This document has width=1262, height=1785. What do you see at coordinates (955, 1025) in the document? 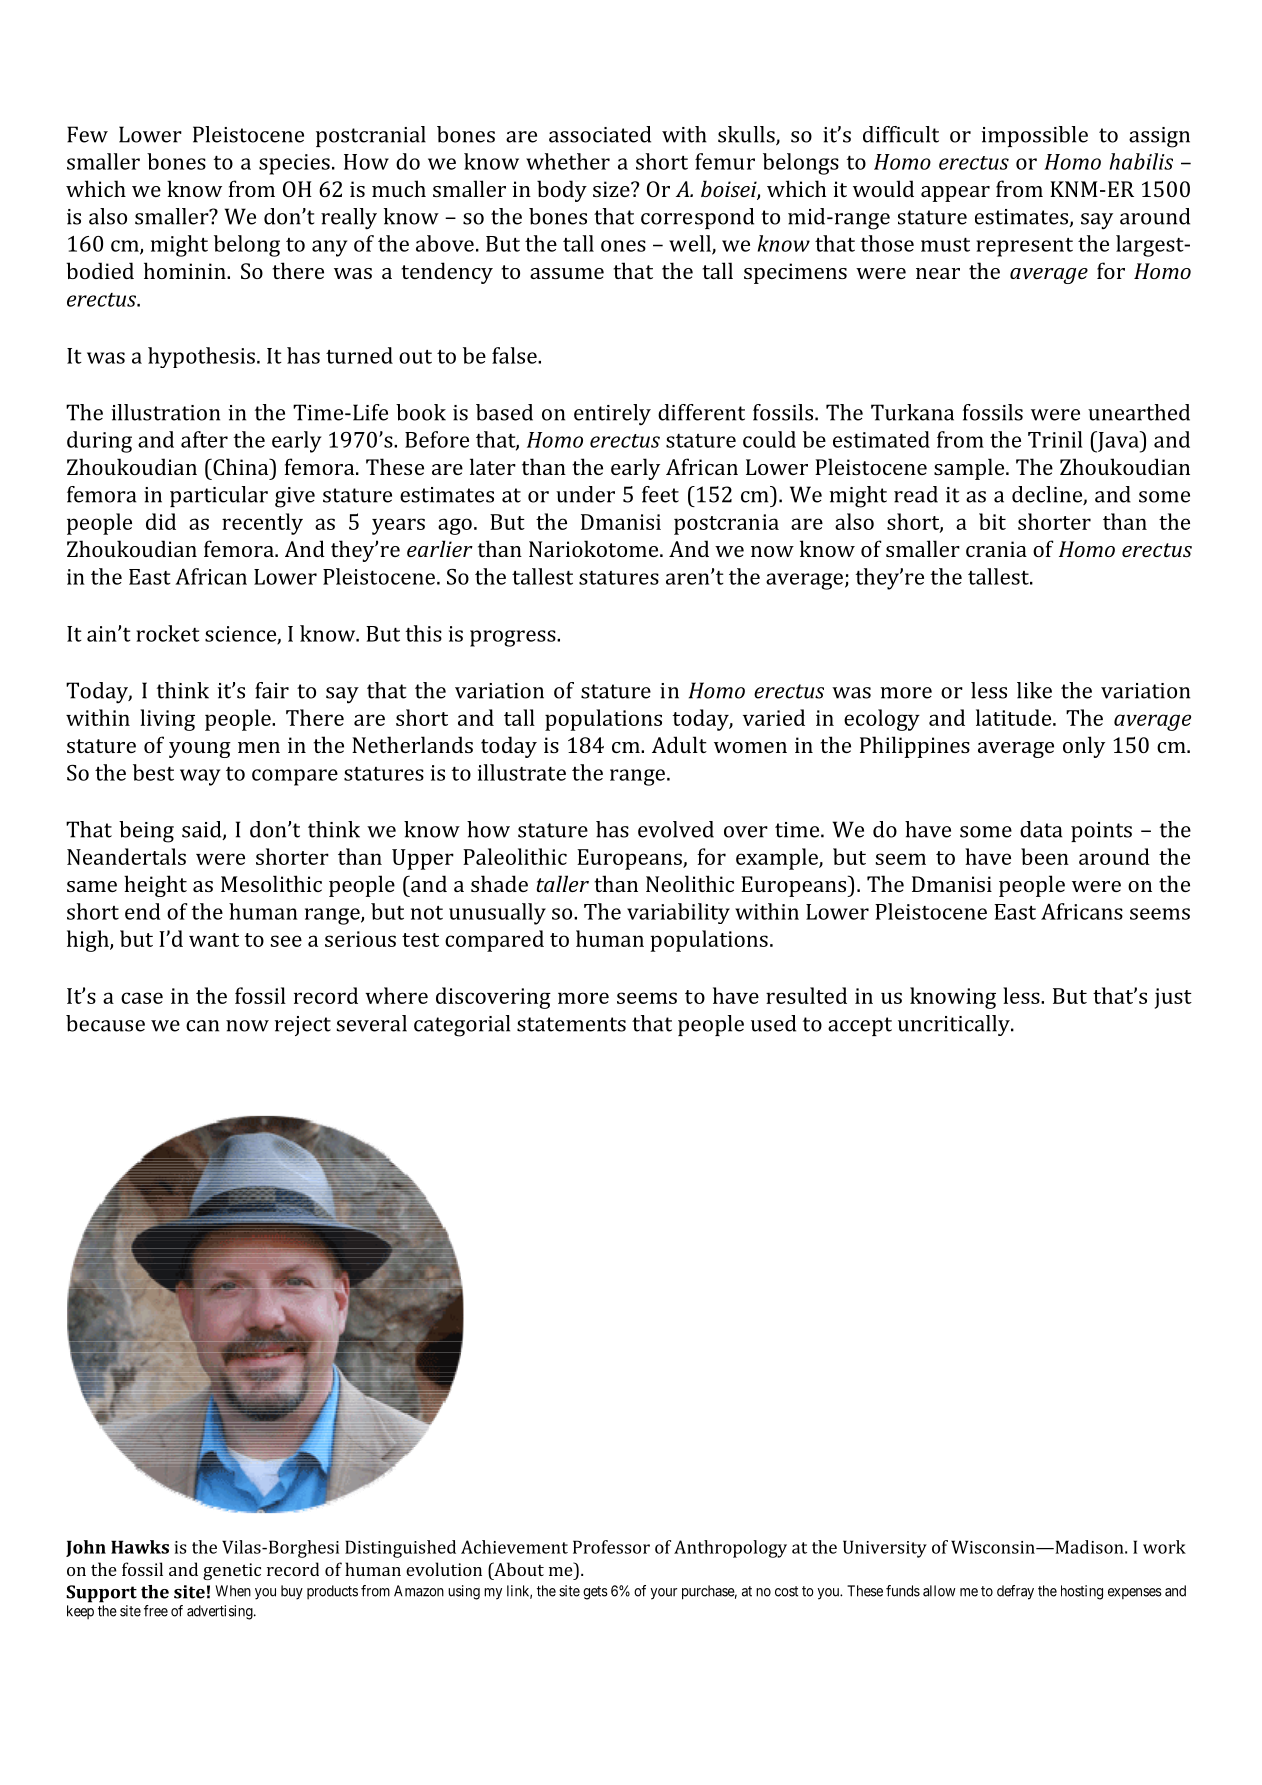
I see `uncritically` at bounding box center [955, 1025].
